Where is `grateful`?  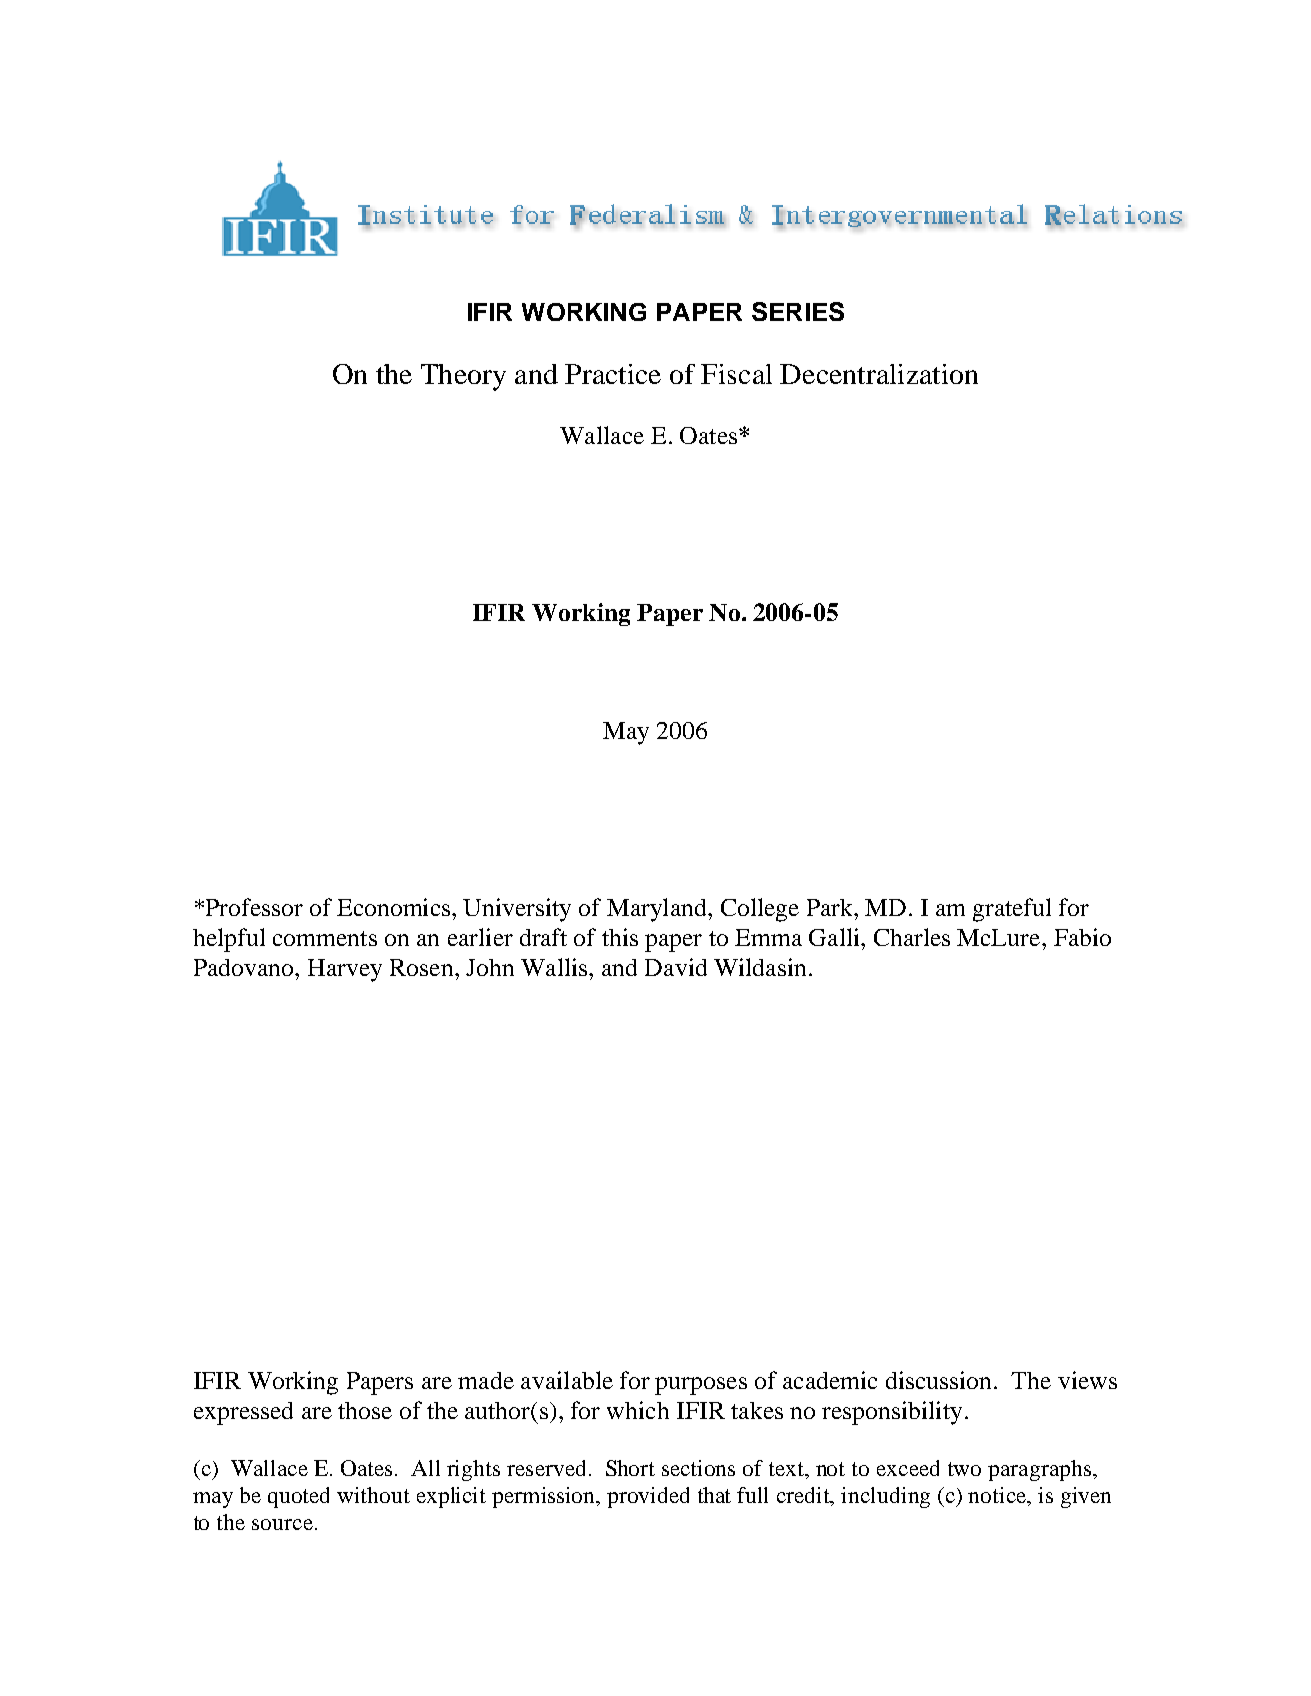 grateful is located at coordinates (1012, 910).
